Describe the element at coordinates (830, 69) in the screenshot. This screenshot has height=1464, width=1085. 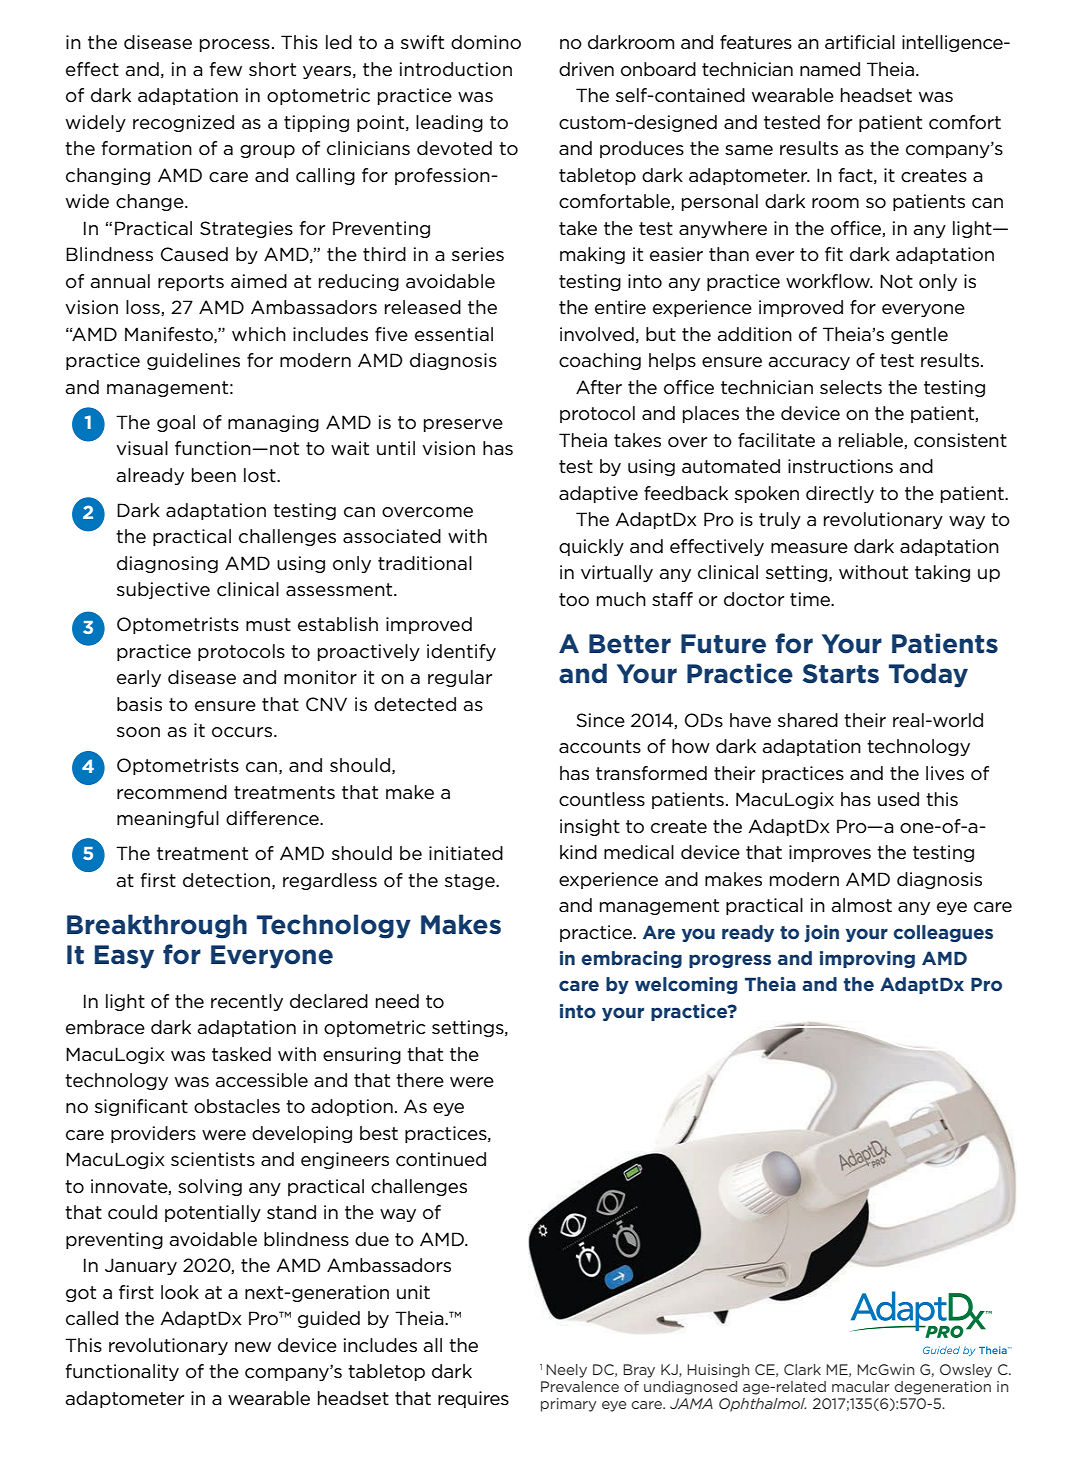
I see `named` at that location.
